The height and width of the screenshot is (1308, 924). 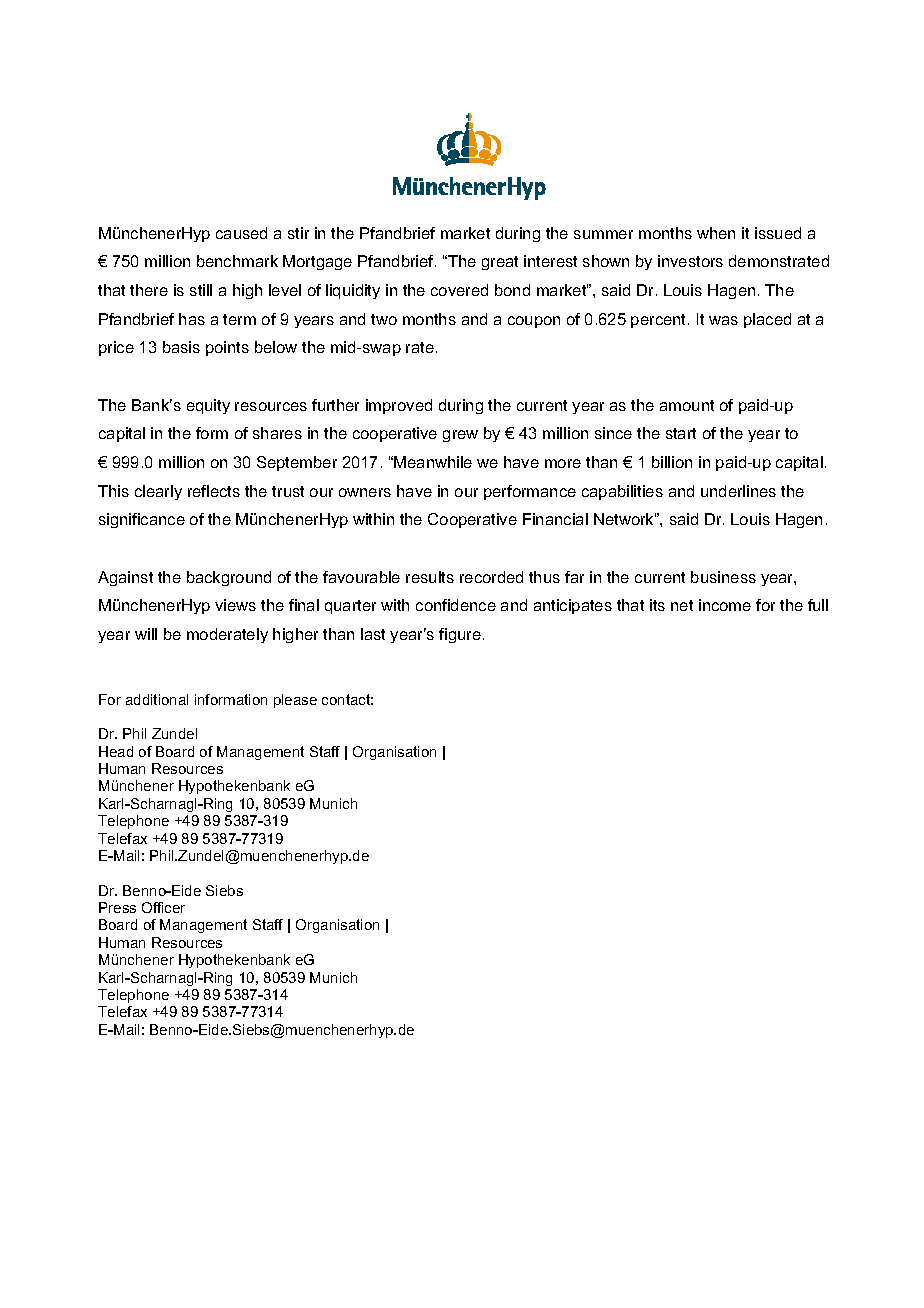 What do you see at coordinates (295, 701) in the screenshot?
I see `please` at bounding box center [295, 701].
